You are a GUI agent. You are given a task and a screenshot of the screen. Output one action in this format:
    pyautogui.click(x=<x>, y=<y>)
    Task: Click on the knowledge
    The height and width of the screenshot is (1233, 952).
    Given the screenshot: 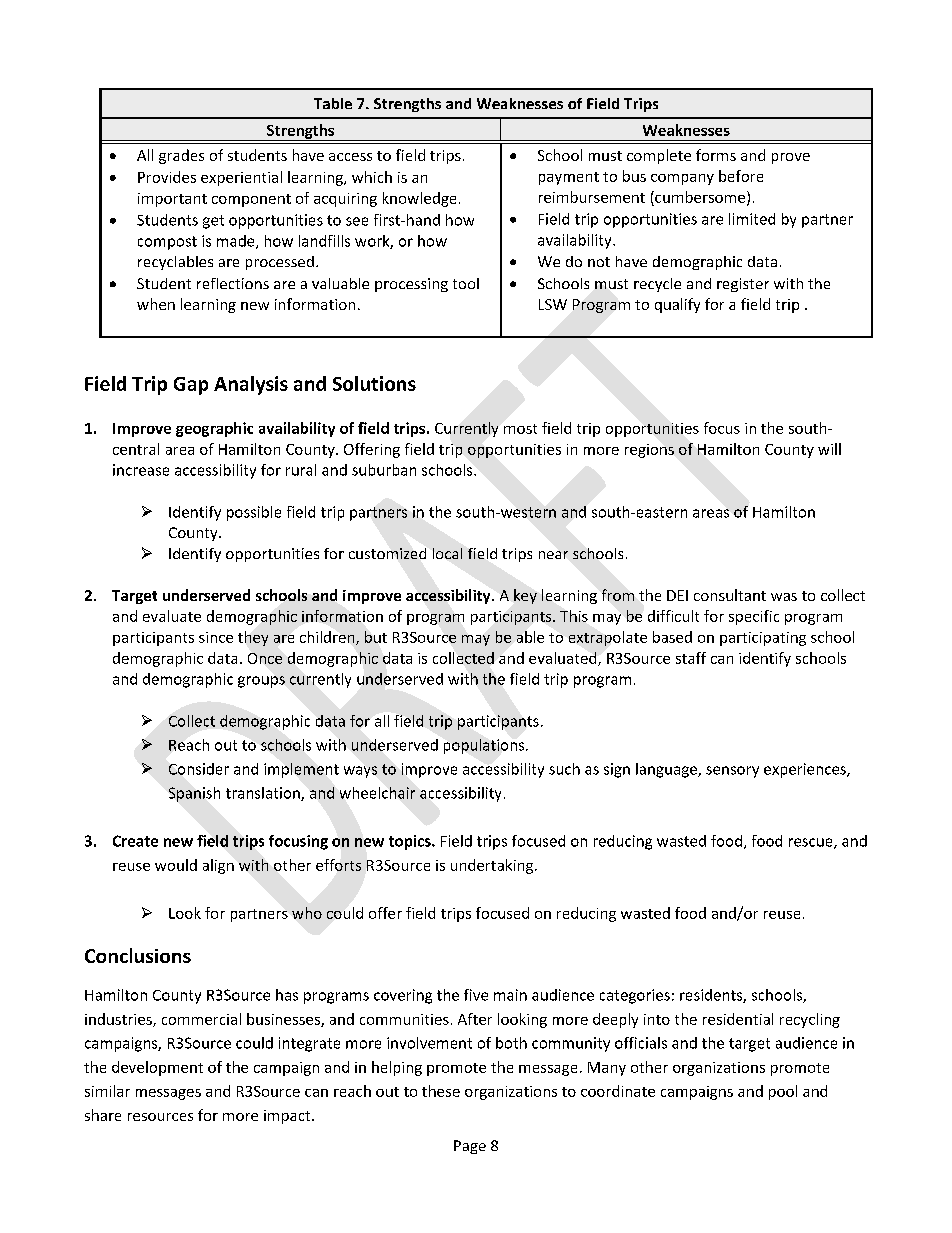 What is the action you would take?
    pyautogui.click(x=419, y=199)
